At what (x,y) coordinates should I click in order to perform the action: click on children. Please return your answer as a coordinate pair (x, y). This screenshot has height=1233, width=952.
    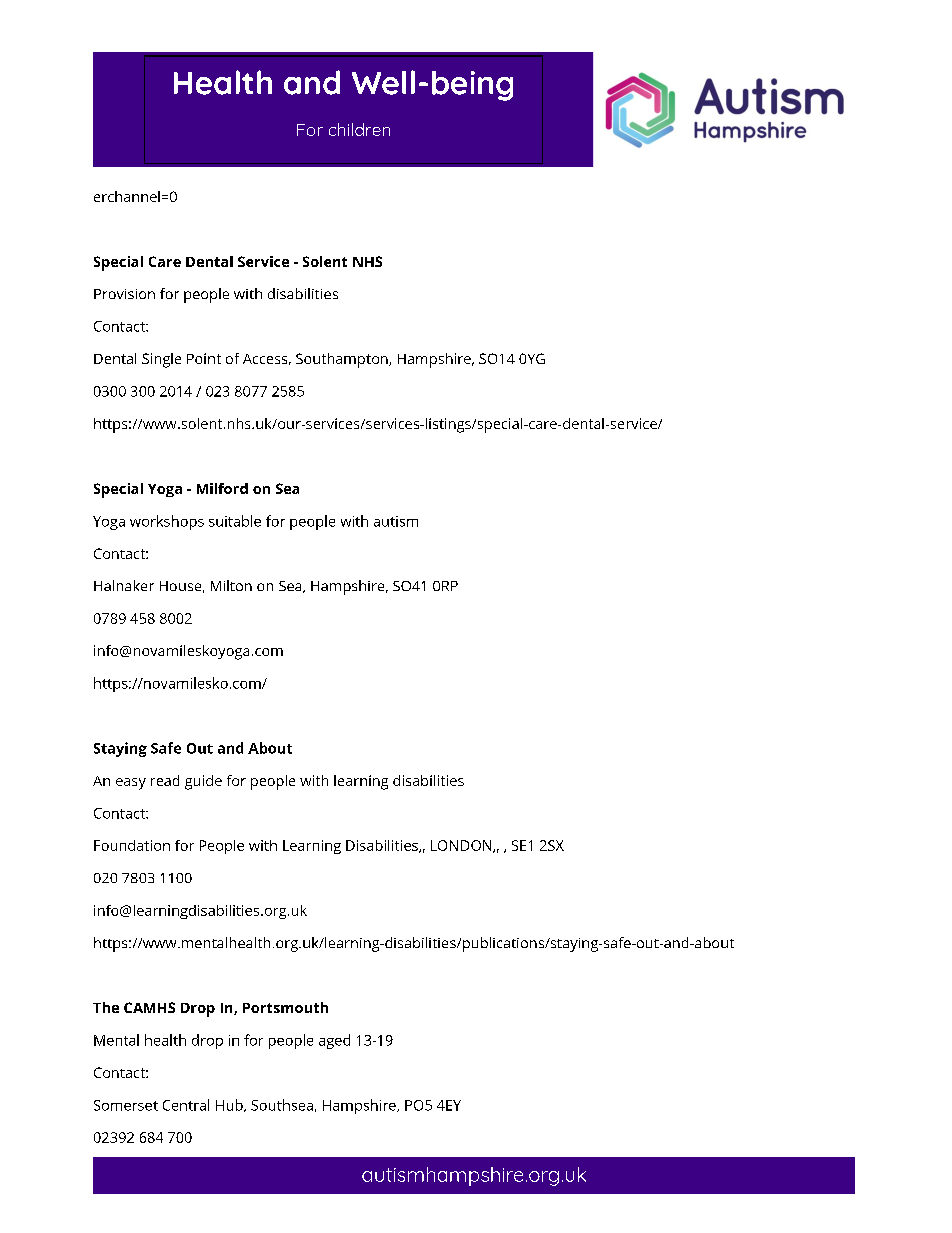
    Looking at the image, I should click on (359, 129).
